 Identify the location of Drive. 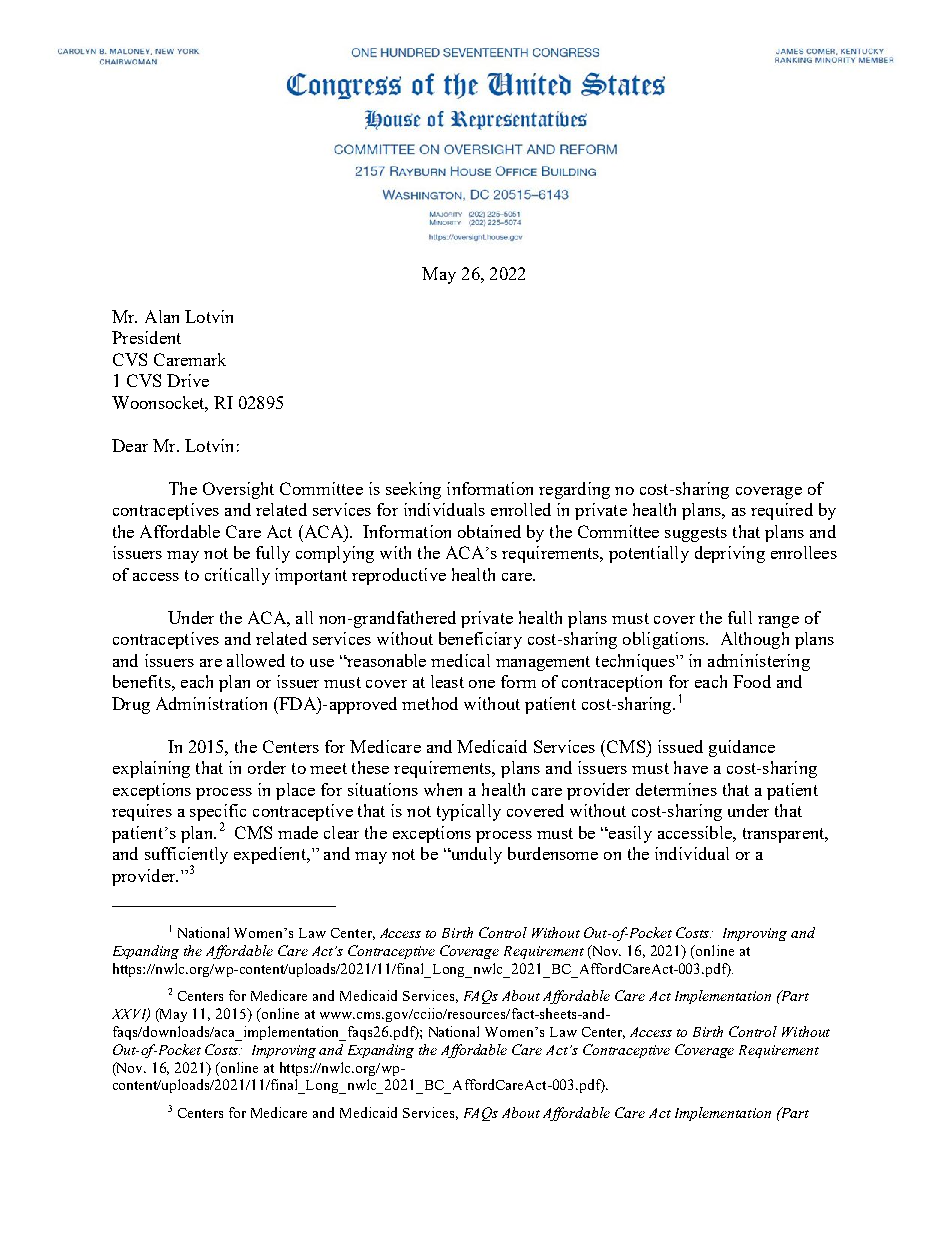
(188, 380).
